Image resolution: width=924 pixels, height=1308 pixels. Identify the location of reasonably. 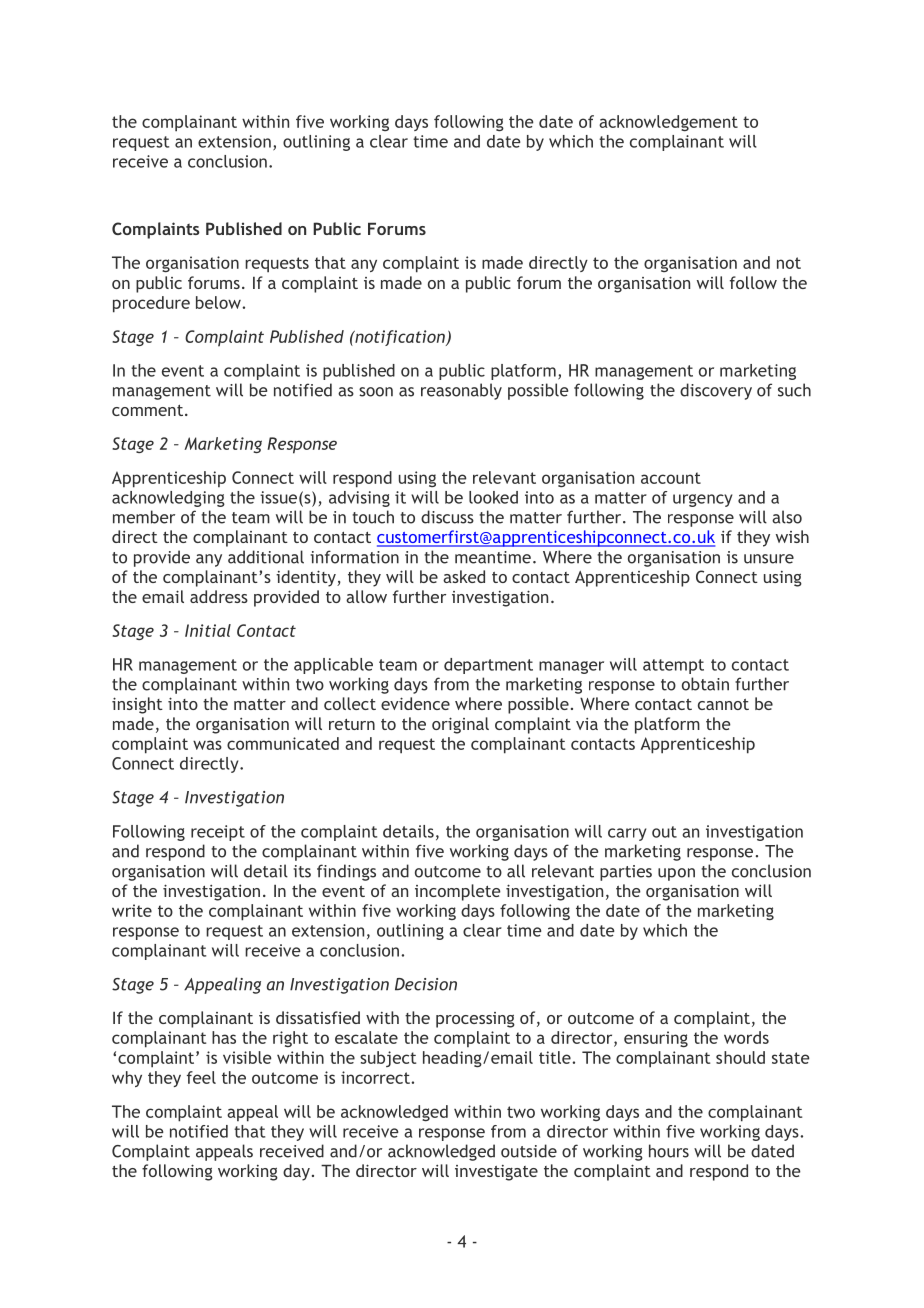
(461, 391).
